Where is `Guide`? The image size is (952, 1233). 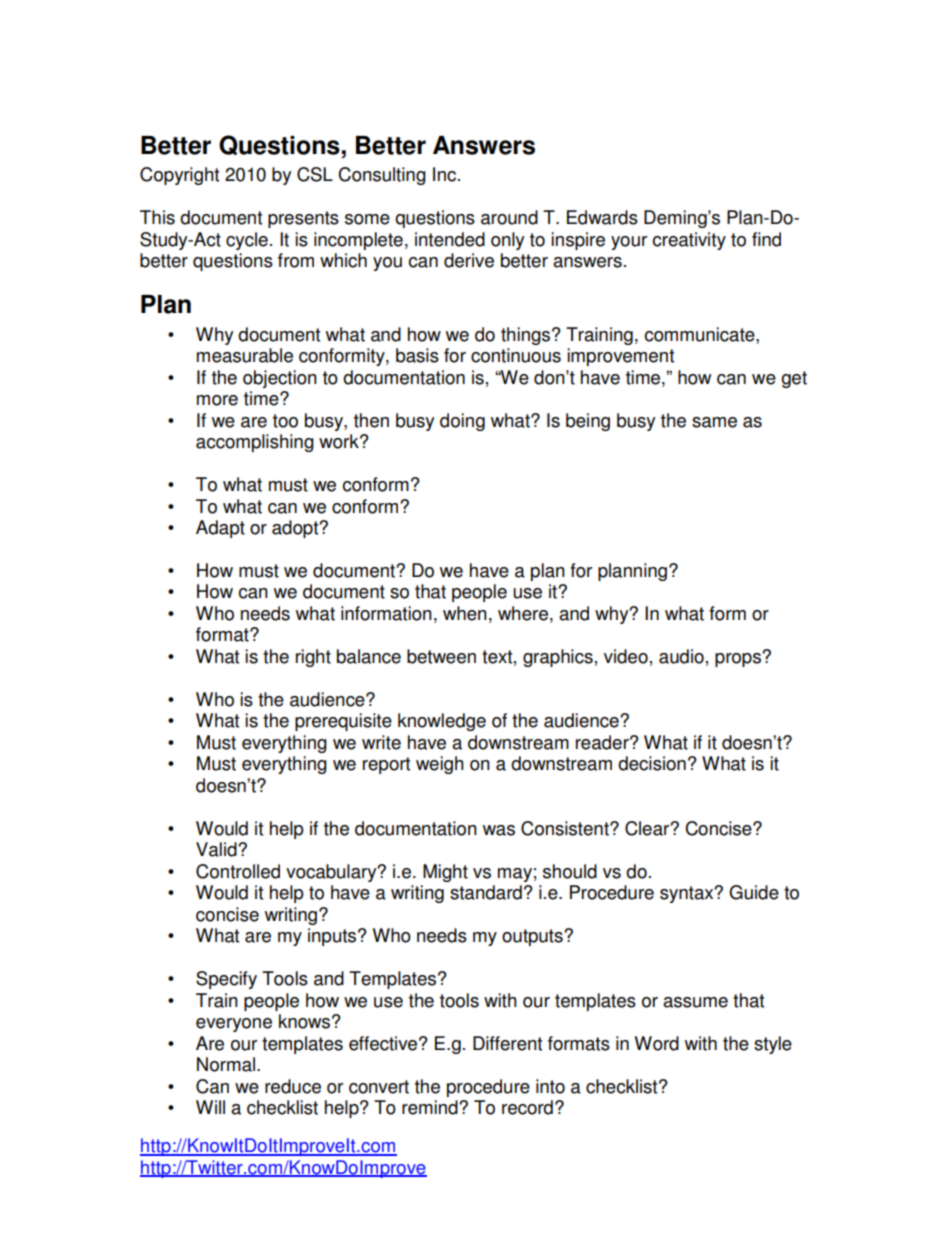
Guide is located at coordinates (754, 892).
